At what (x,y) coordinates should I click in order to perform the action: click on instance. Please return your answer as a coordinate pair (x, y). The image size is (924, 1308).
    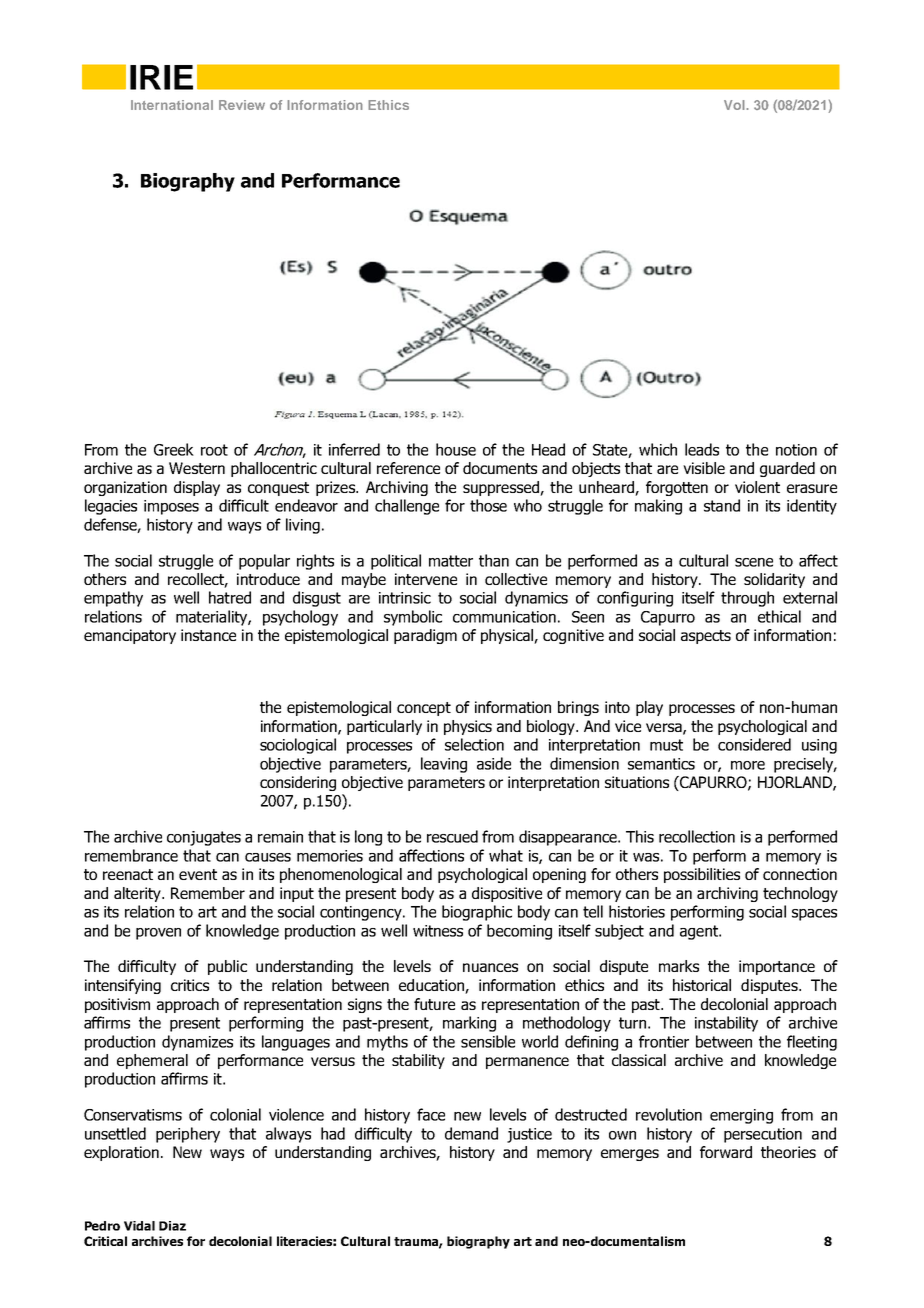
    Looking at the image, I should click on (208, 635).
